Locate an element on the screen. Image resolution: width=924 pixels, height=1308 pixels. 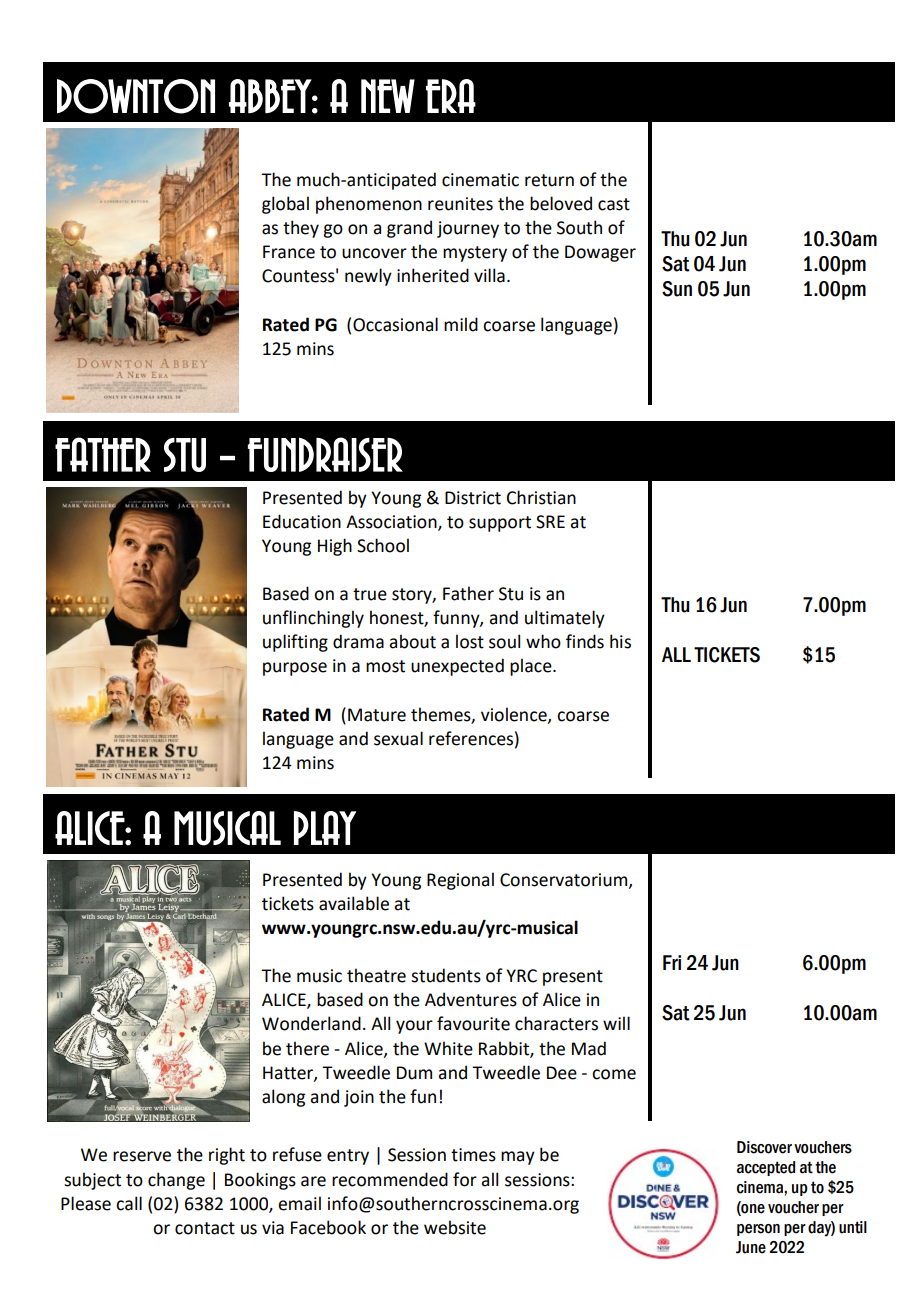
purpose is located at coordinates (295, 669).
